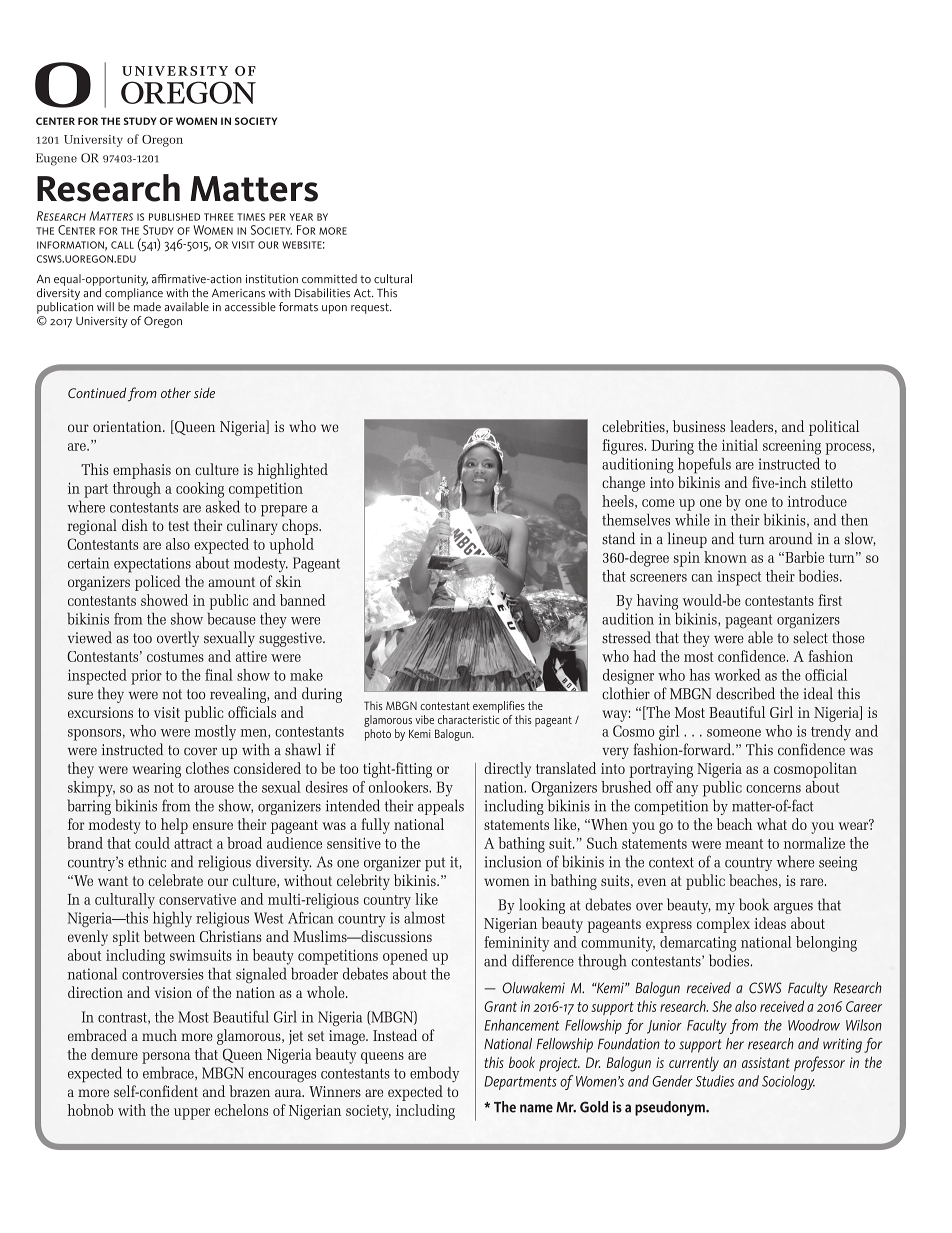 This page has height=1233, width=952. Describe the element at coordinates (623, 484) in the page. I see `change` at that location.
